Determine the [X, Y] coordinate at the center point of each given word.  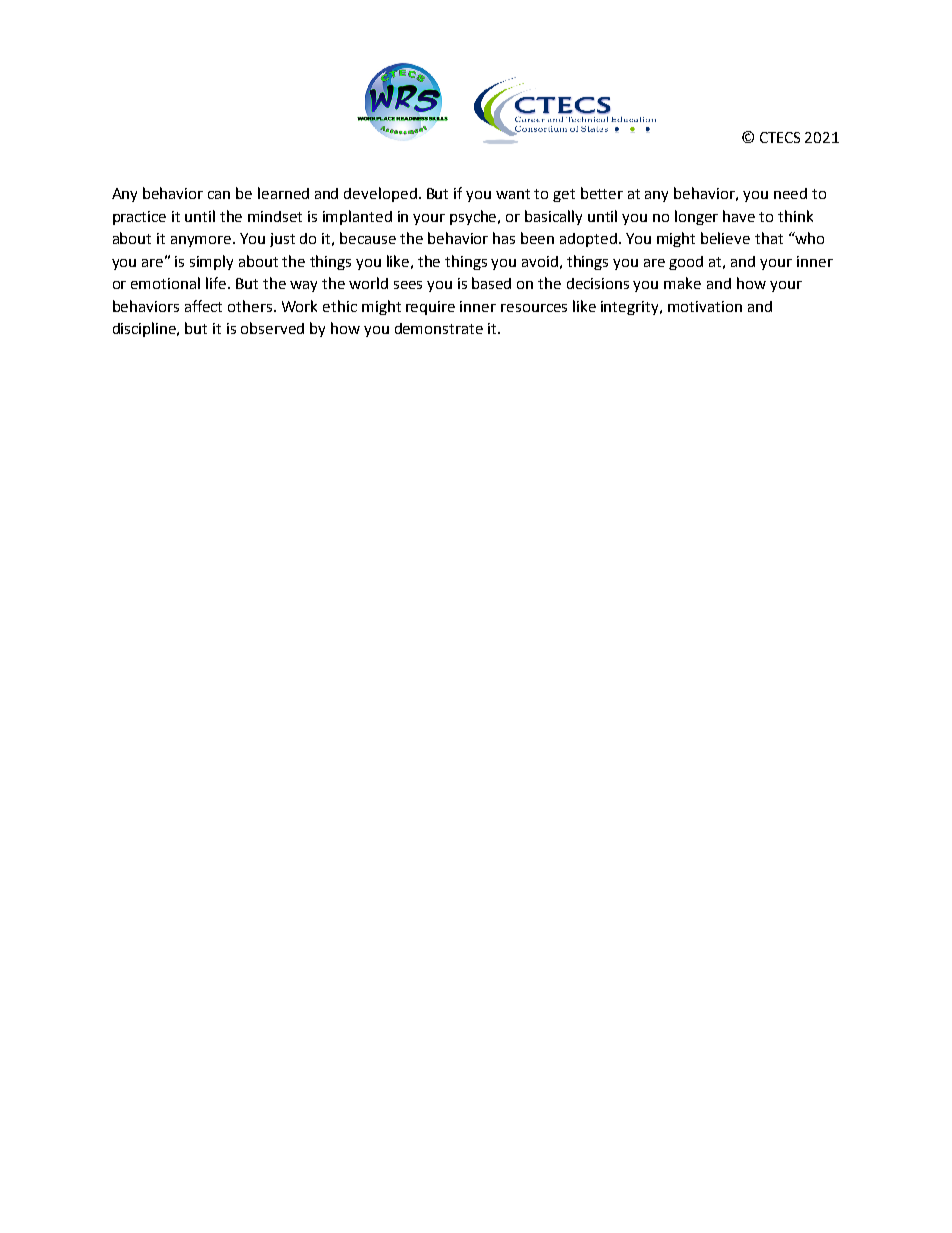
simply [211, 262]
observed [272, 328]
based [491, 283]
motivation [705, 306]
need [790, 193]
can [219, 195]
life [217, 283]
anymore [202, 241]
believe [725, 238]
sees [408, 285]
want [513, 194]
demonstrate [439, 328]
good [686, 263]
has [504, 238]
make [682, 283]
